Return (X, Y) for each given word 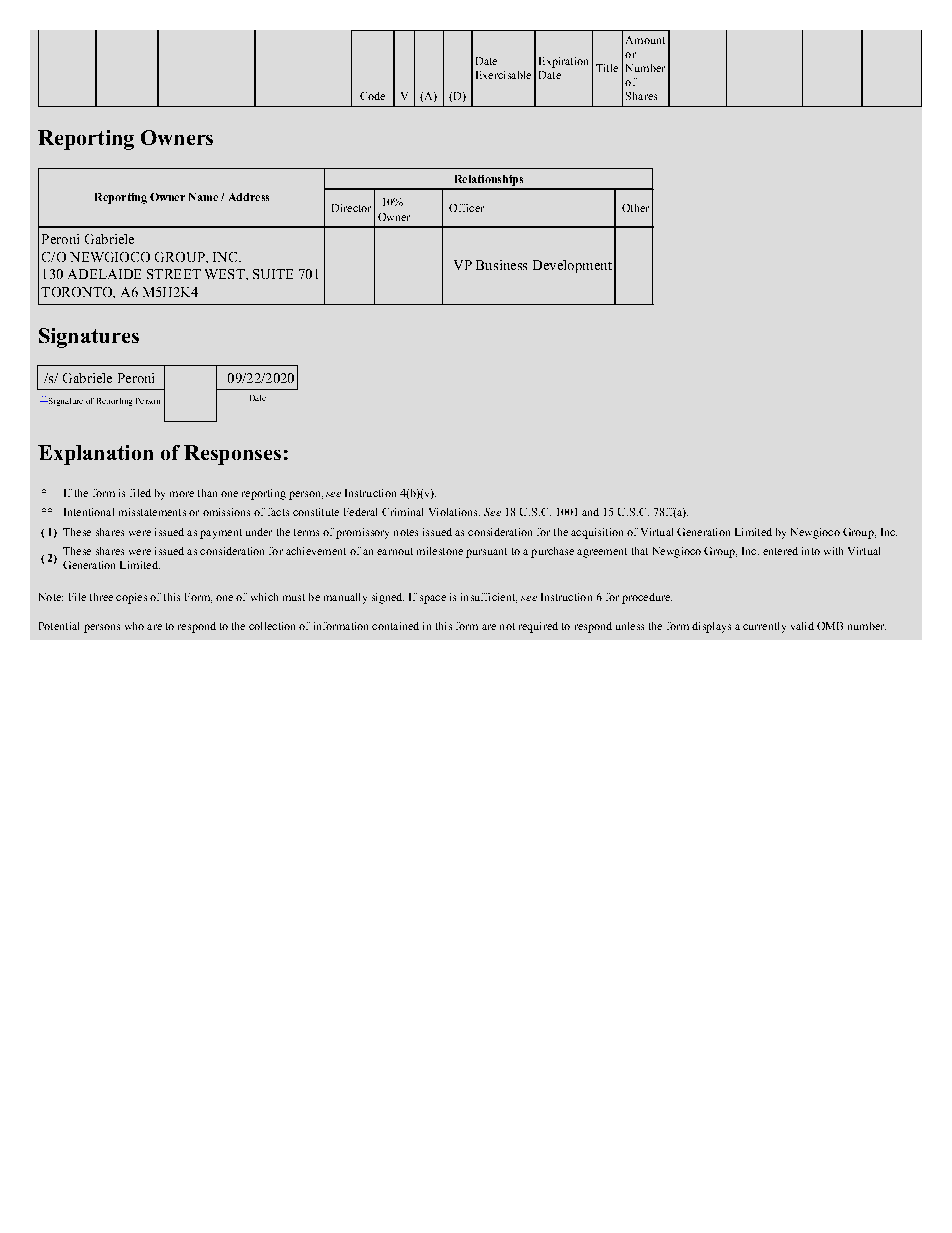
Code (372, 96)
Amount (645, 40)
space (433, 599)
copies (131, 598)
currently (764, 627)
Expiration (563, 62)
